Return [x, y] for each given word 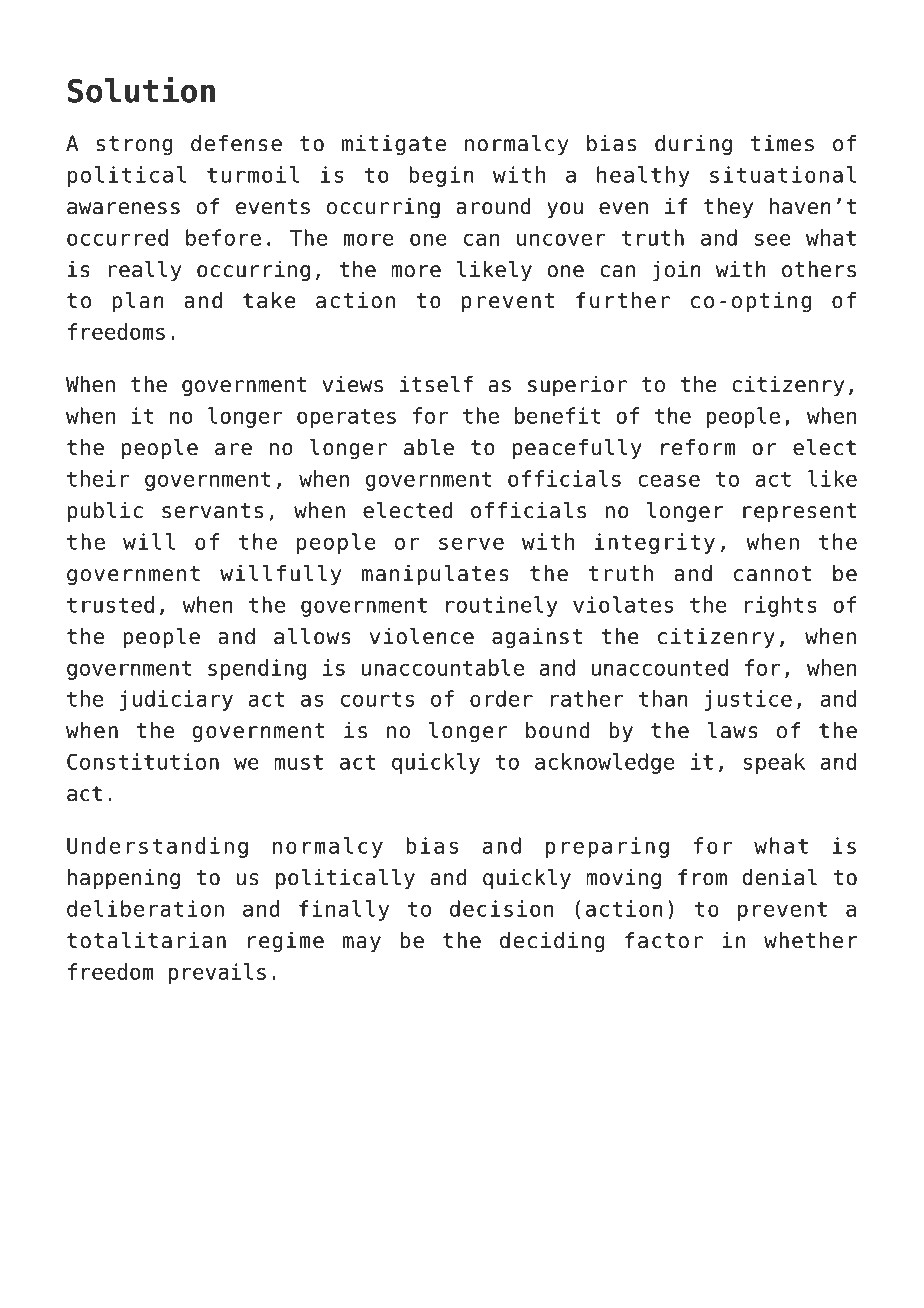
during [693, 145]
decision [501, 908]
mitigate [394, 145]
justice [748, 700]
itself [436, 384]
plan [138, 302]
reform [698, 447]
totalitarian [146, 940]
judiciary [176, 700]
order [501, 698]
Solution [141, 89]
